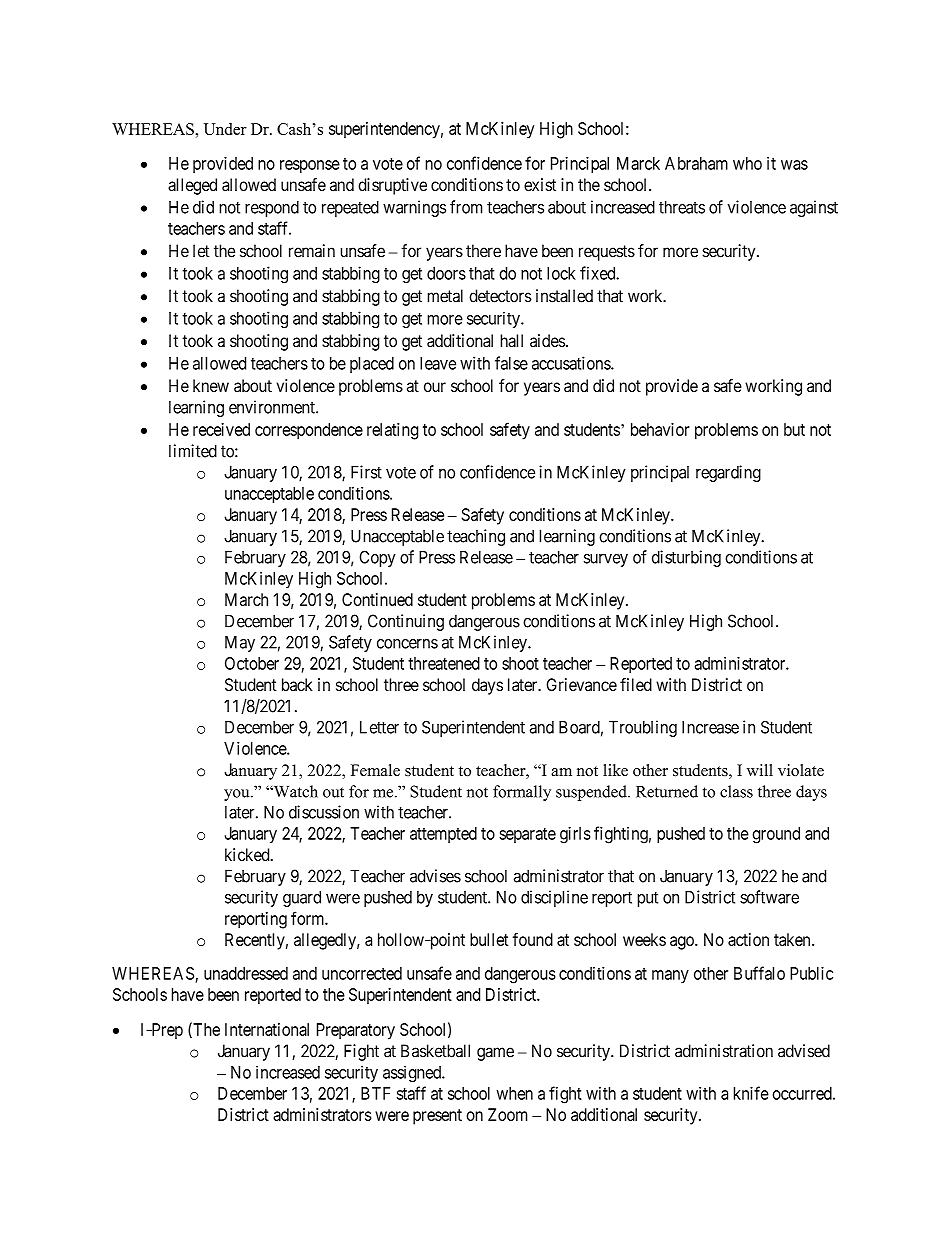 The image size is (952, 1233). I want to click on threatened, so click(444, 663).
